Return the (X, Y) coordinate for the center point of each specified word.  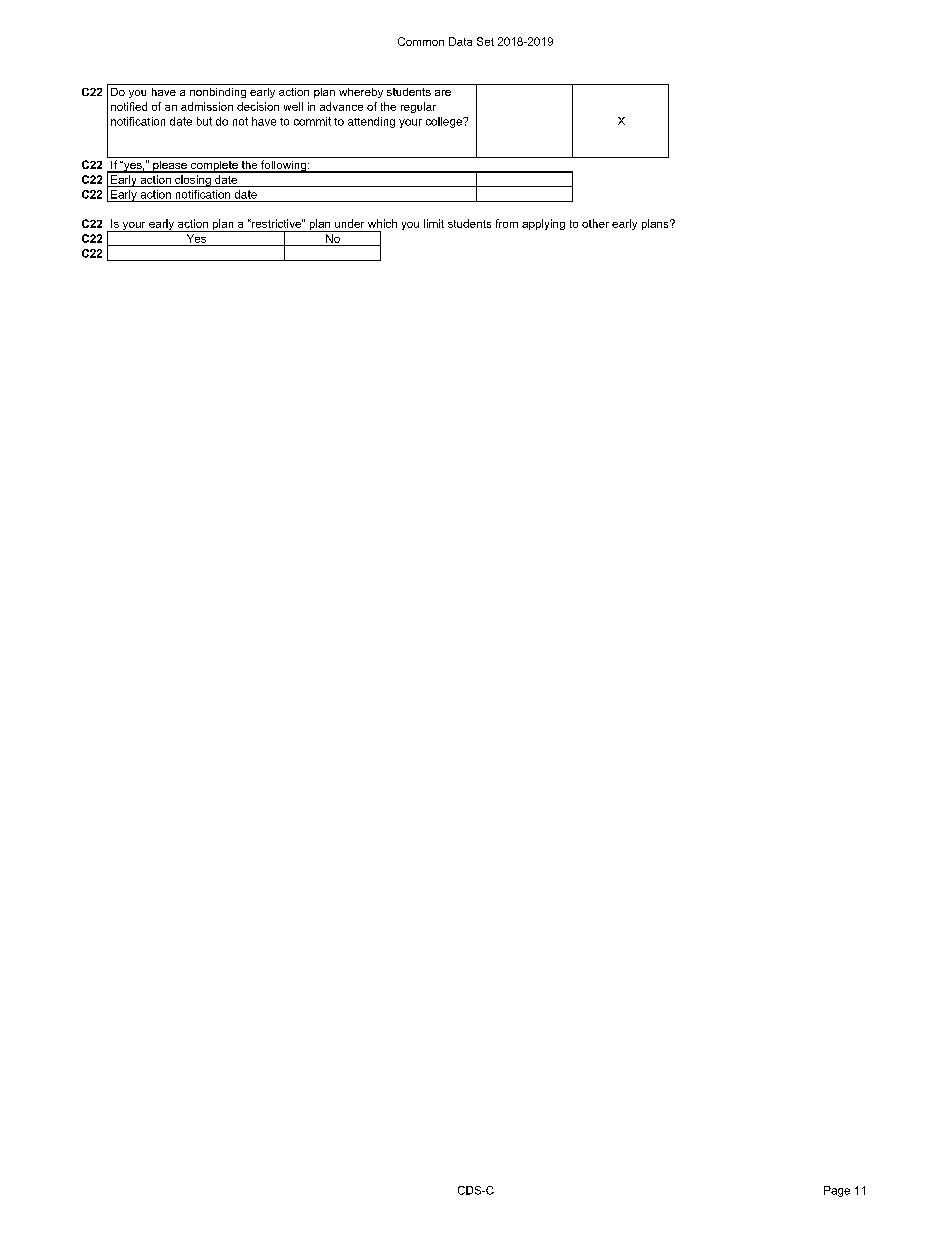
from (507, 223)
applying (543, 224)
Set (485, 41)
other (595, 223)
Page (837, 1191)
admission (207, 106)
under (349, 223)
